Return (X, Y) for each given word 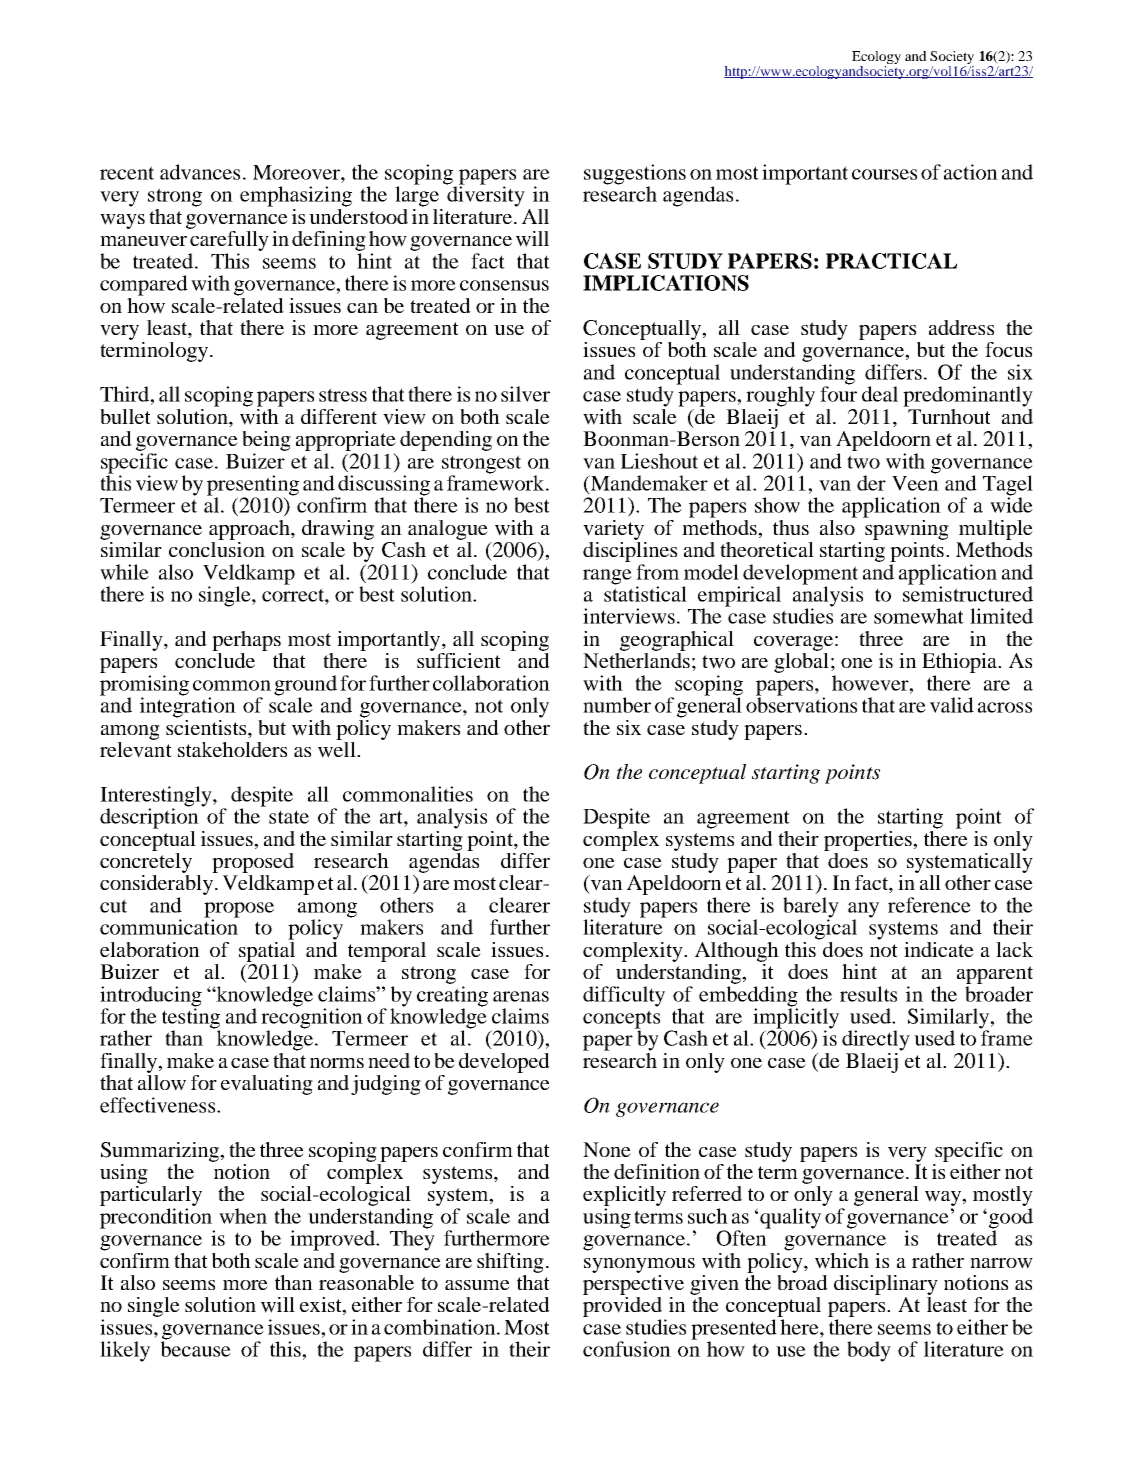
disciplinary (886, 1285)
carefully (229, 241)
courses (884, 174)
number (617, 705)
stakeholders (232, 749)
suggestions (635, 175)
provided (622, 1307)
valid (952, 705)
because (196, 1348)
